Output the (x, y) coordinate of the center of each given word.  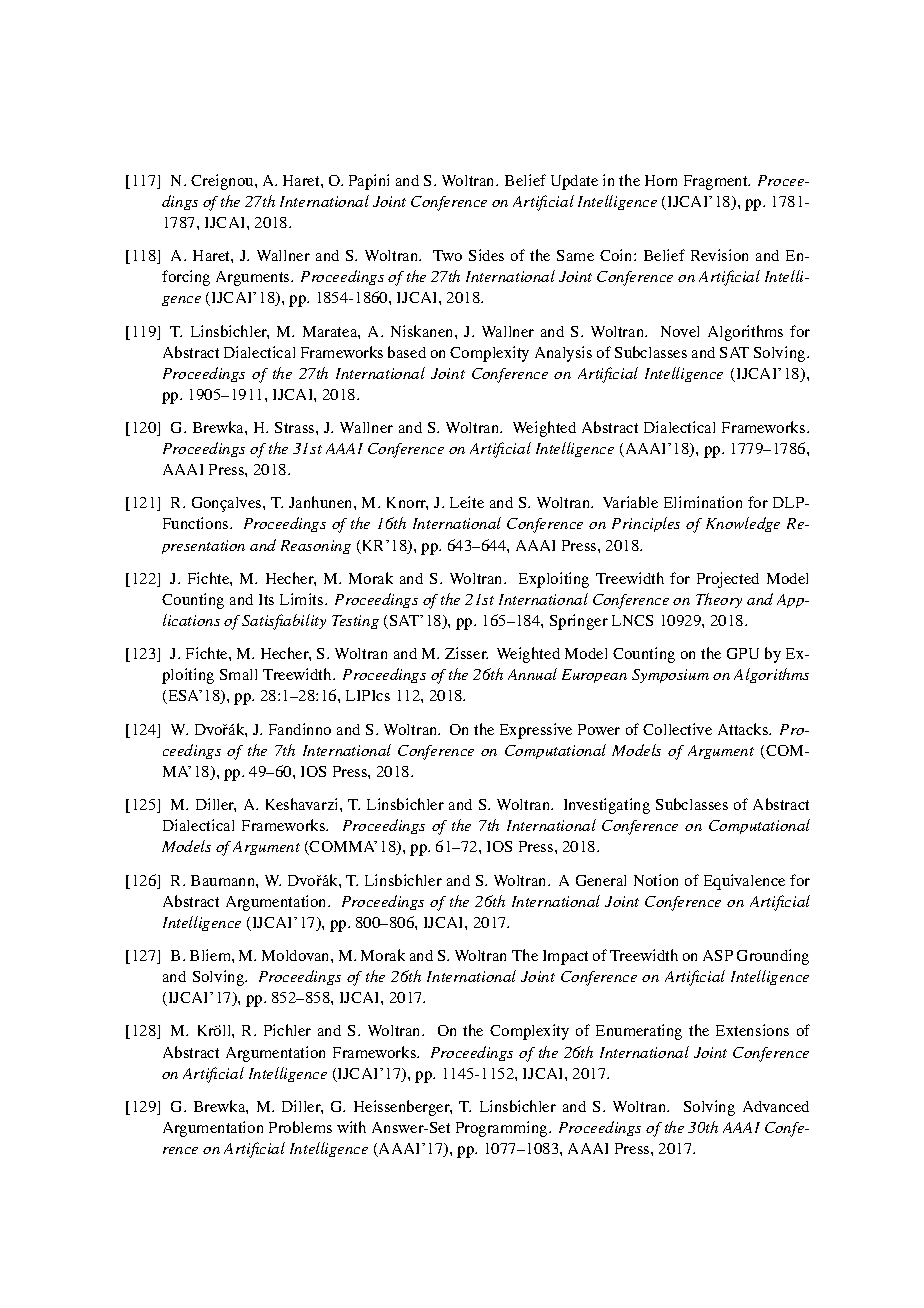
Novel (680, 331)
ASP (718, 955)
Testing (355, 622)
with (351, 1127)
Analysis (563, 354)
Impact (565, 957)
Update (574, 182)
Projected (728, 580)
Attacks (744, 729)
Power (599, 729)
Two (447, 255)
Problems (300, 1127)
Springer (579, 622)
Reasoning (316, 547)
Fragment (717, 182)
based (407, 352)
